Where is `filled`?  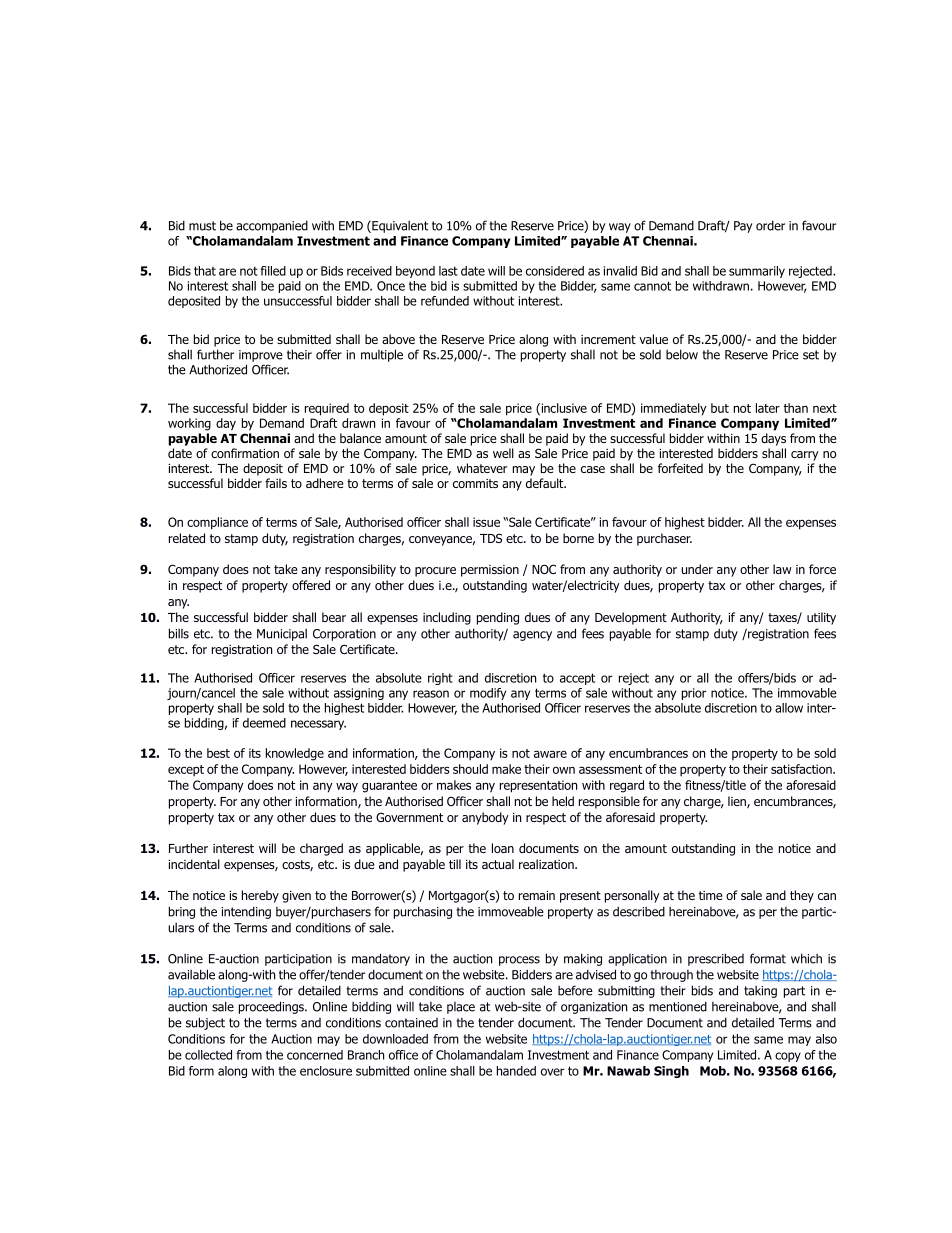 filled is located at coordinates (273, 271).
